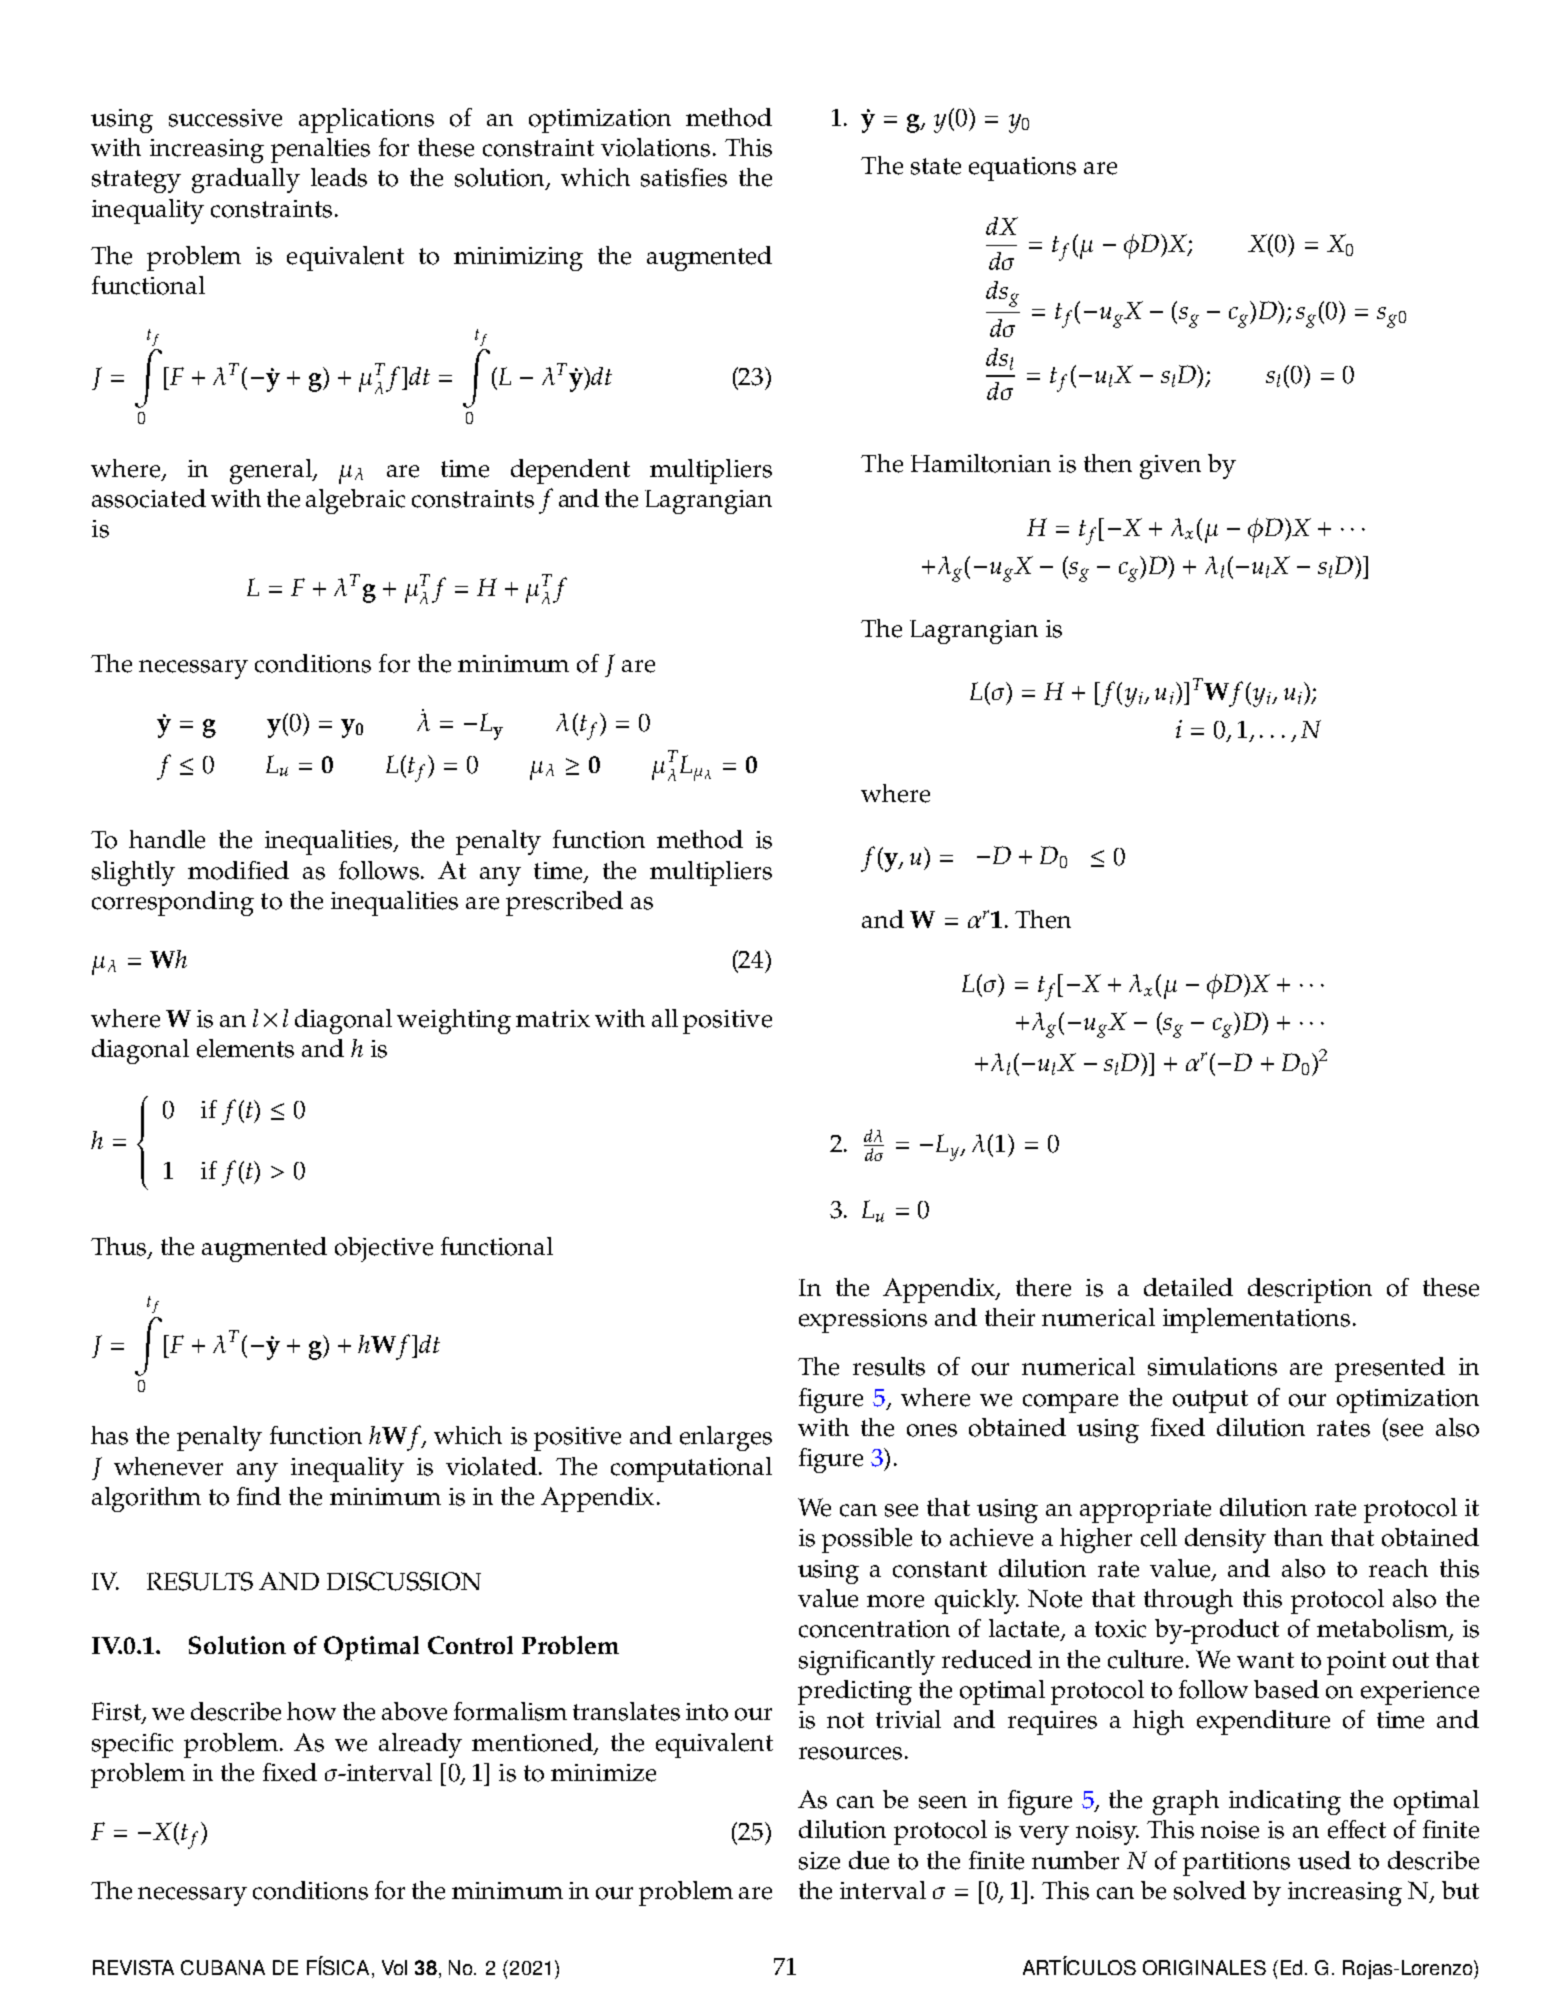  What do you see at coordinates (1170, 467) in the image?
I see `given` at bounding box center [1170, 467].
